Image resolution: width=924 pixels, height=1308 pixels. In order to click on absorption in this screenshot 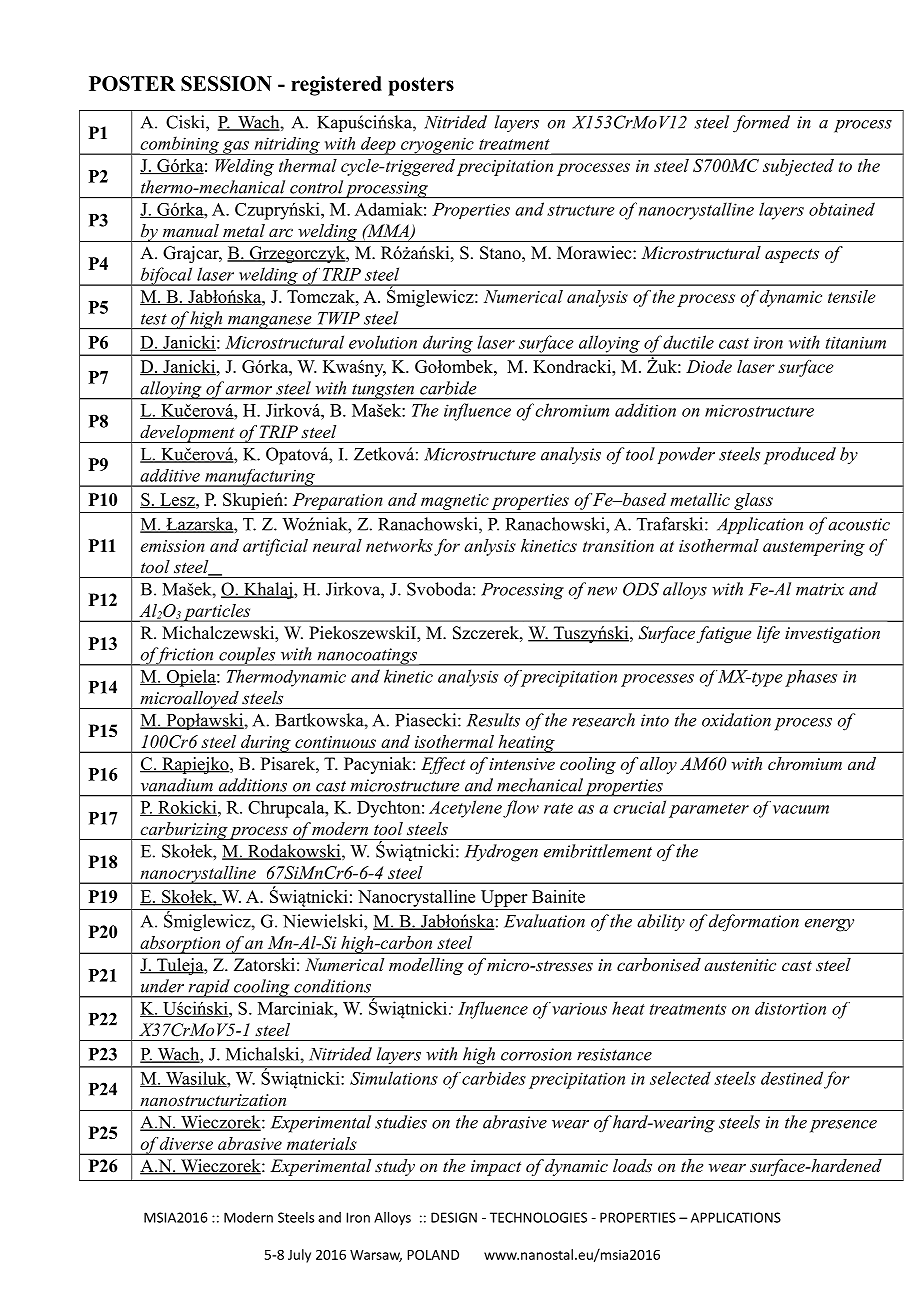, I will do `click(180, 945)`.
